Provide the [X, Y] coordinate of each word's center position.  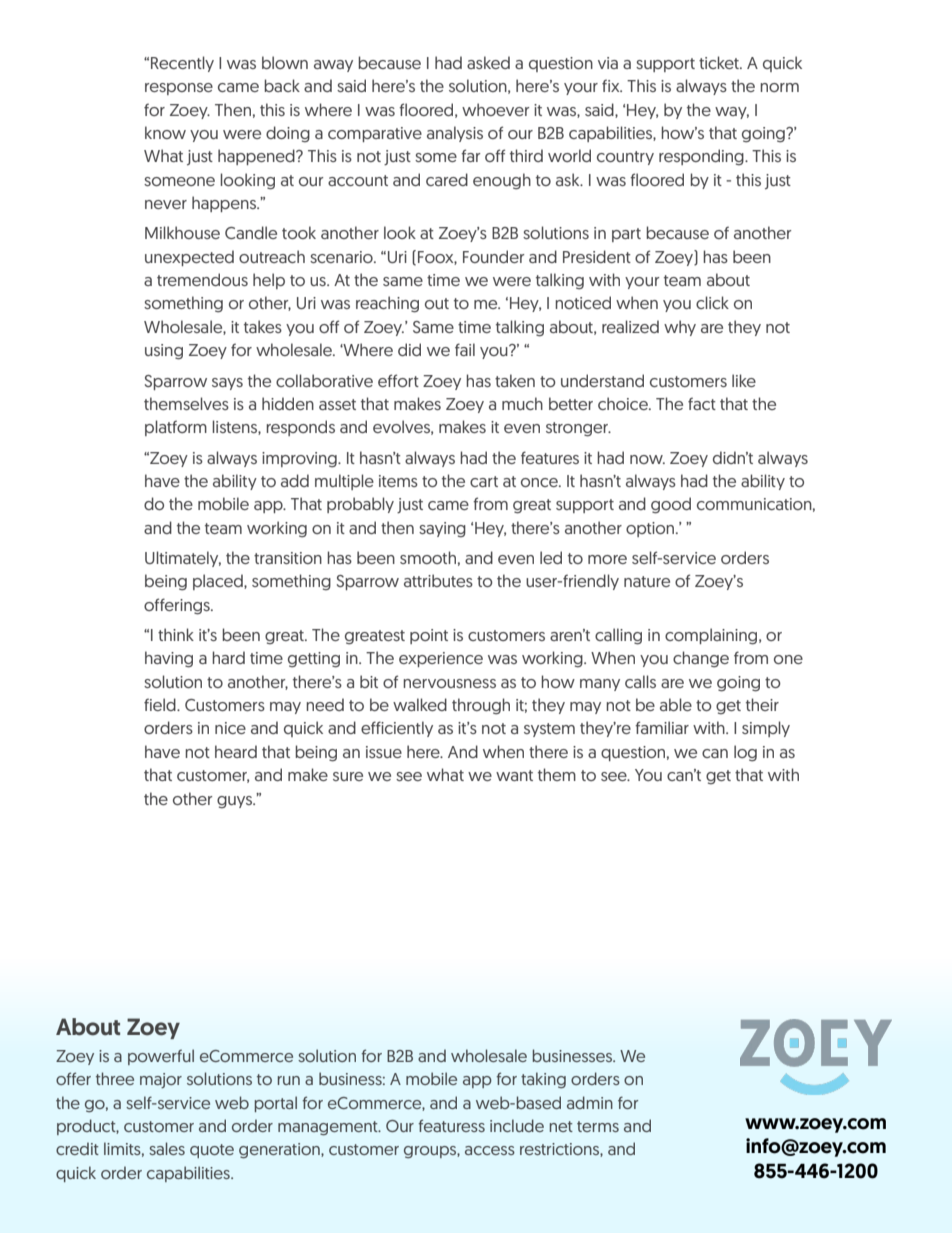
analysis [455, 134]
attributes [438, 580]
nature [647, 581]
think [176, 634]
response [179, 89]
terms [598, 1126]
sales [167, 1148]
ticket [720, 62]
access [490, 1150]
